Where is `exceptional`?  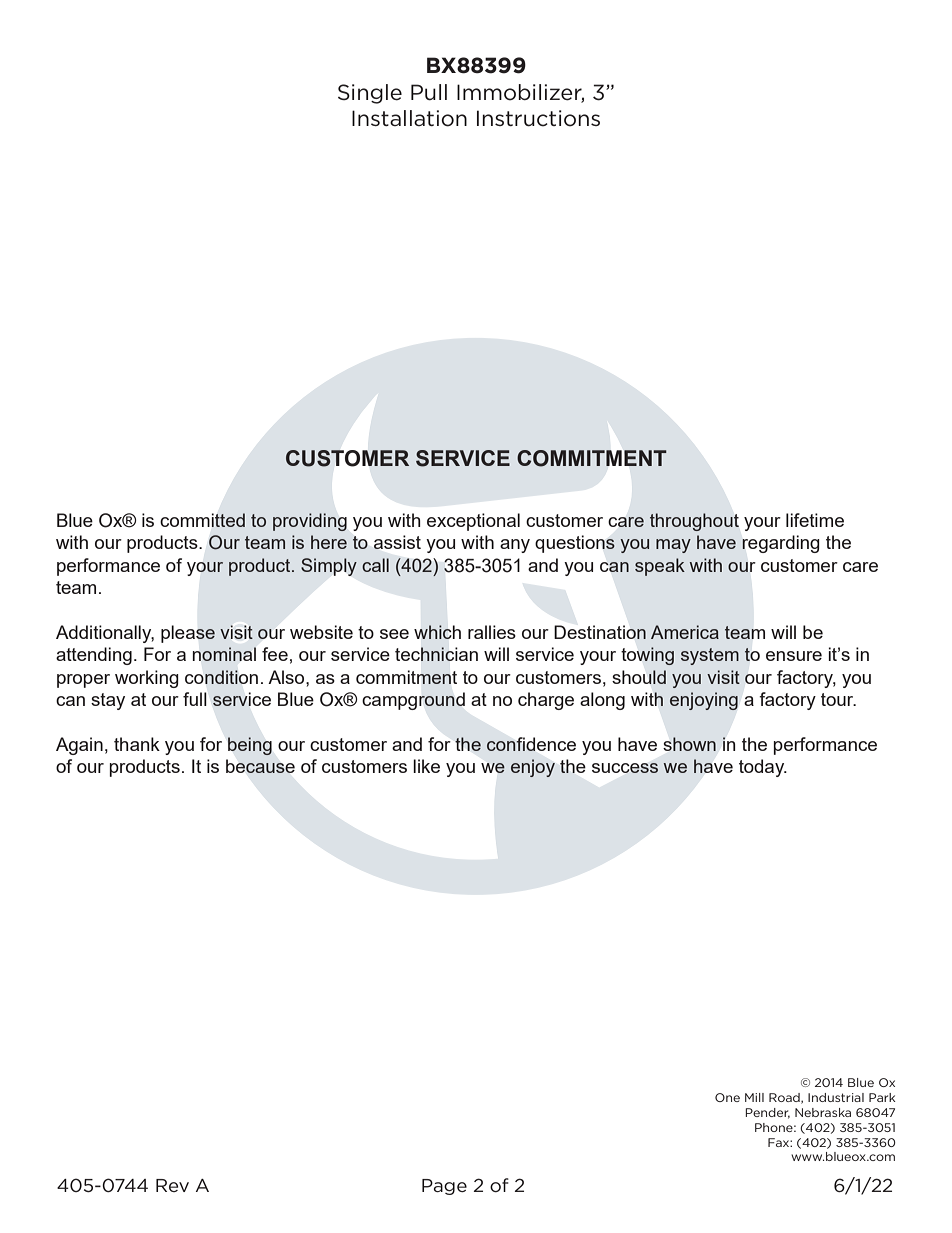 exceptional is located at coordinates (473, 522).
